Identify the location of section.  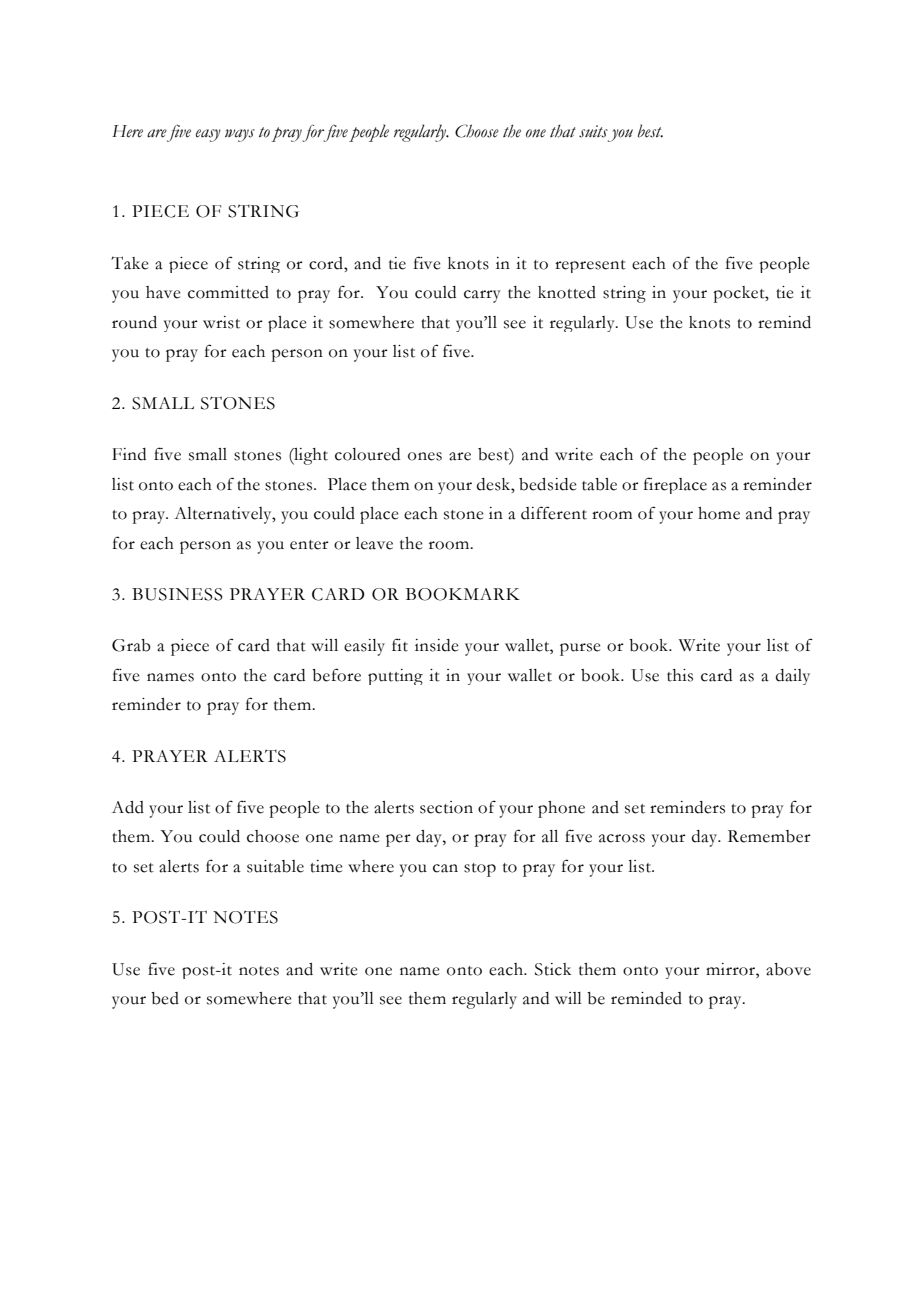
(446, 807).
